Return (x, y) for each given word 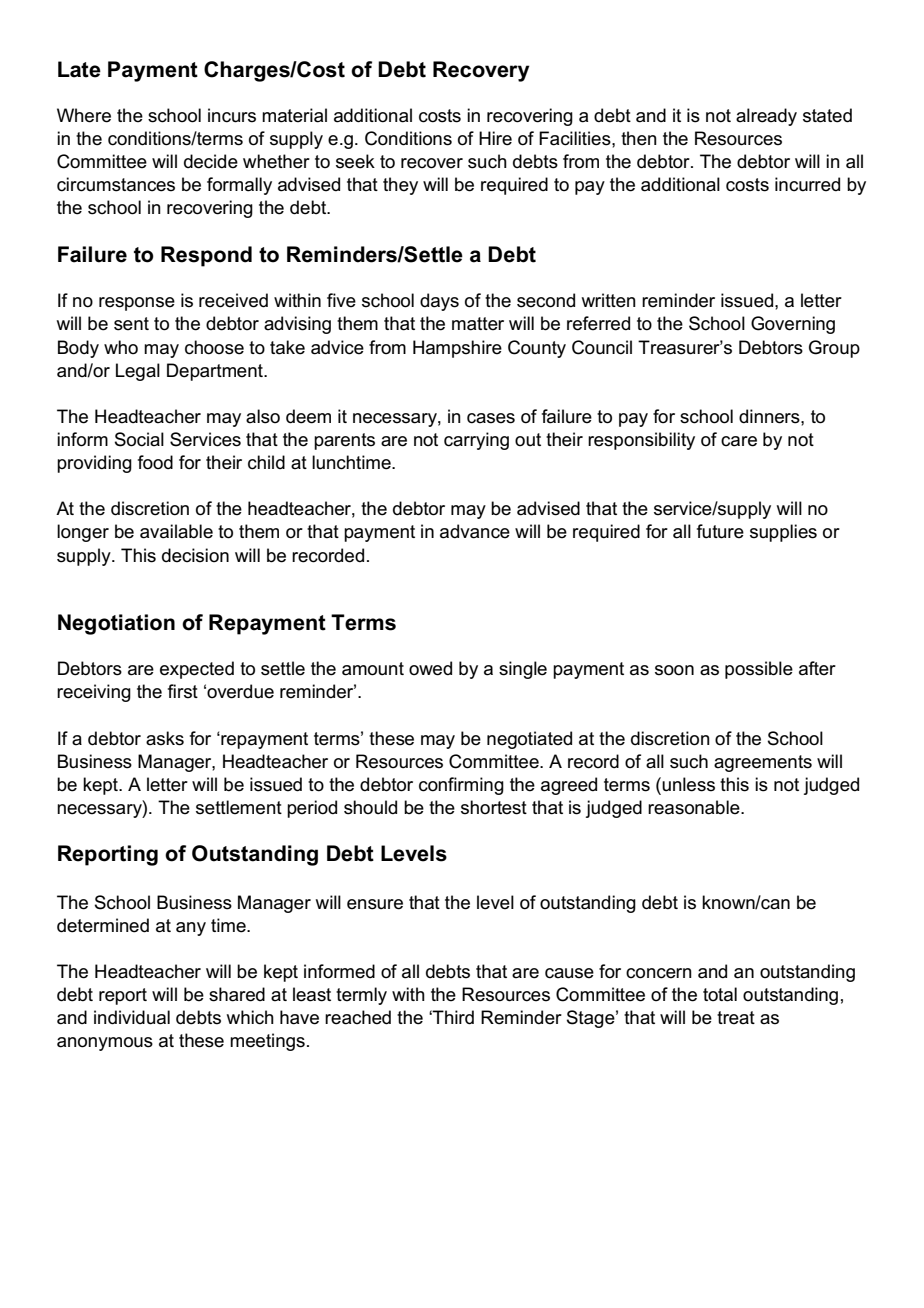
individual (132, 1017)
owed (430, 668)
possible (759, 670)
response (137, 304)
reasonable (695, 807)
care (739, 441)
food (155, 462)
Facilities (576, 138)
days (439, 302)
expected (197, 670)
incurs (232, 115)
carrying (476, 441)
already (766, 117)
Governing (793, 325)
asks (165, 738)
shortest (494, 807)
